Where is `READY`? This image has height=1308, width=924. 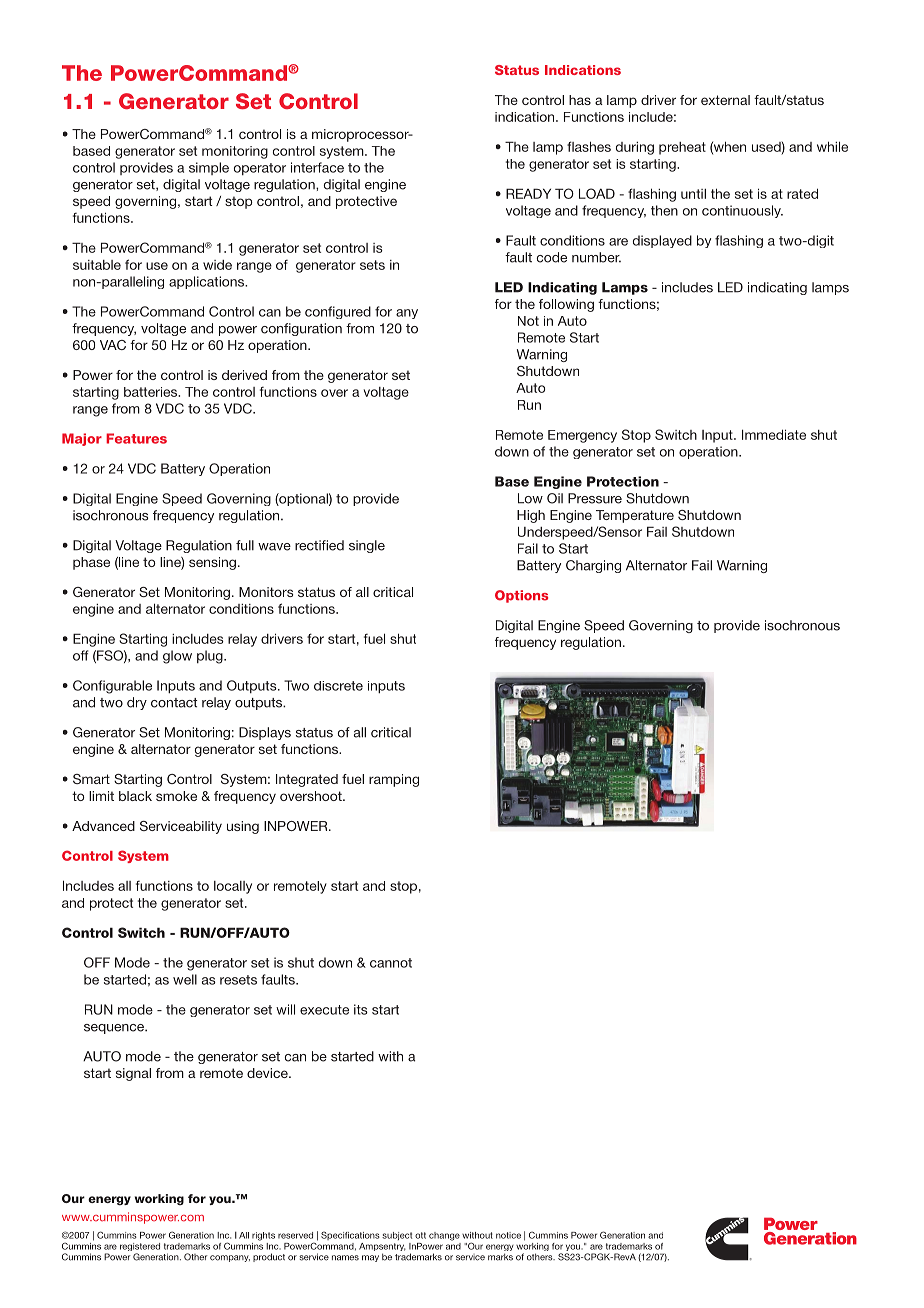 READY is located at coordinates (528, 193).
